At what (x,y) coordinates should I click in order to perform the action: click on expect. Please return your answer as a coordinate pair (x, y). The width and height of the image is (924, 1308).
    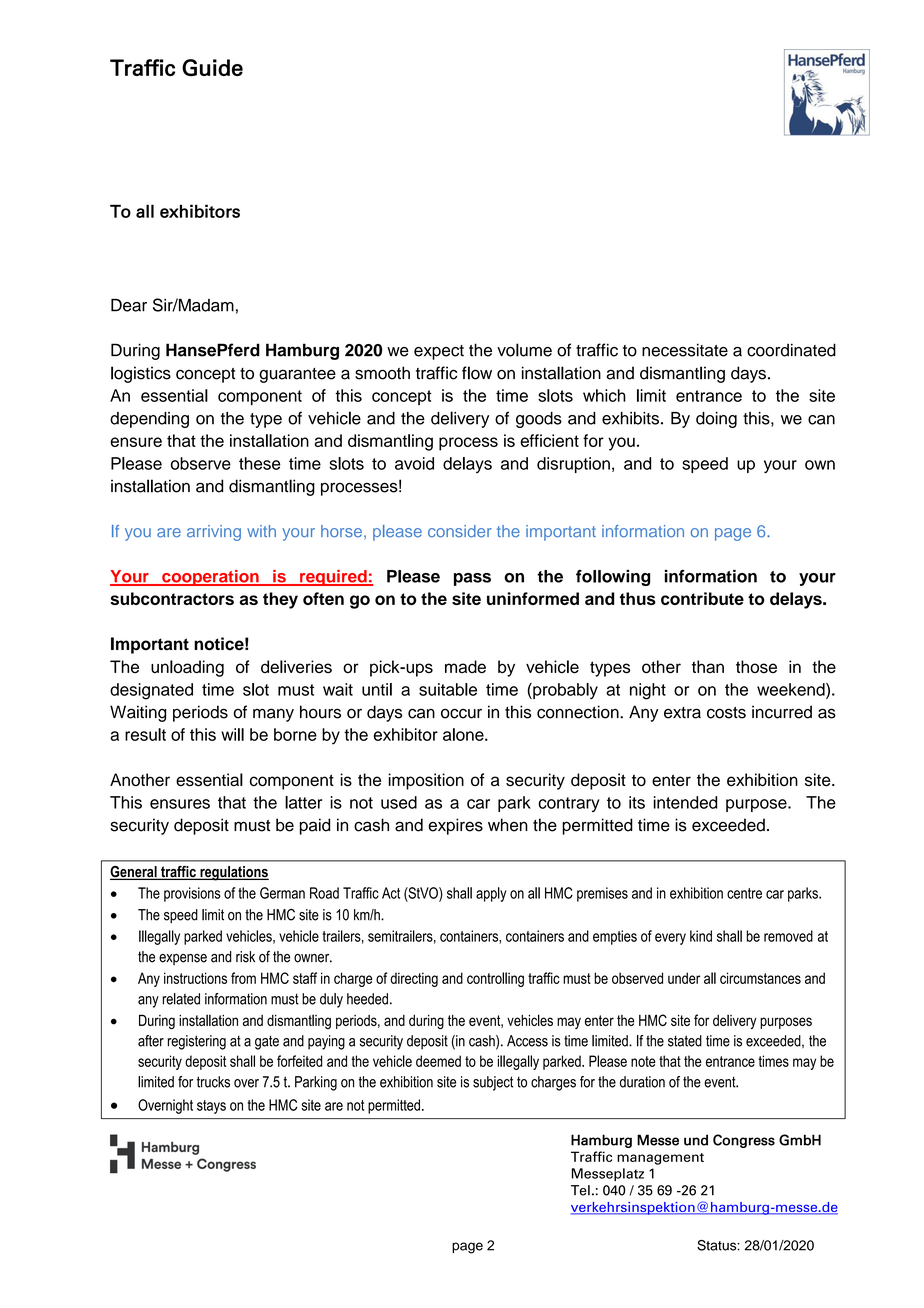
    Looking at the image, I should click on (439, 352).
